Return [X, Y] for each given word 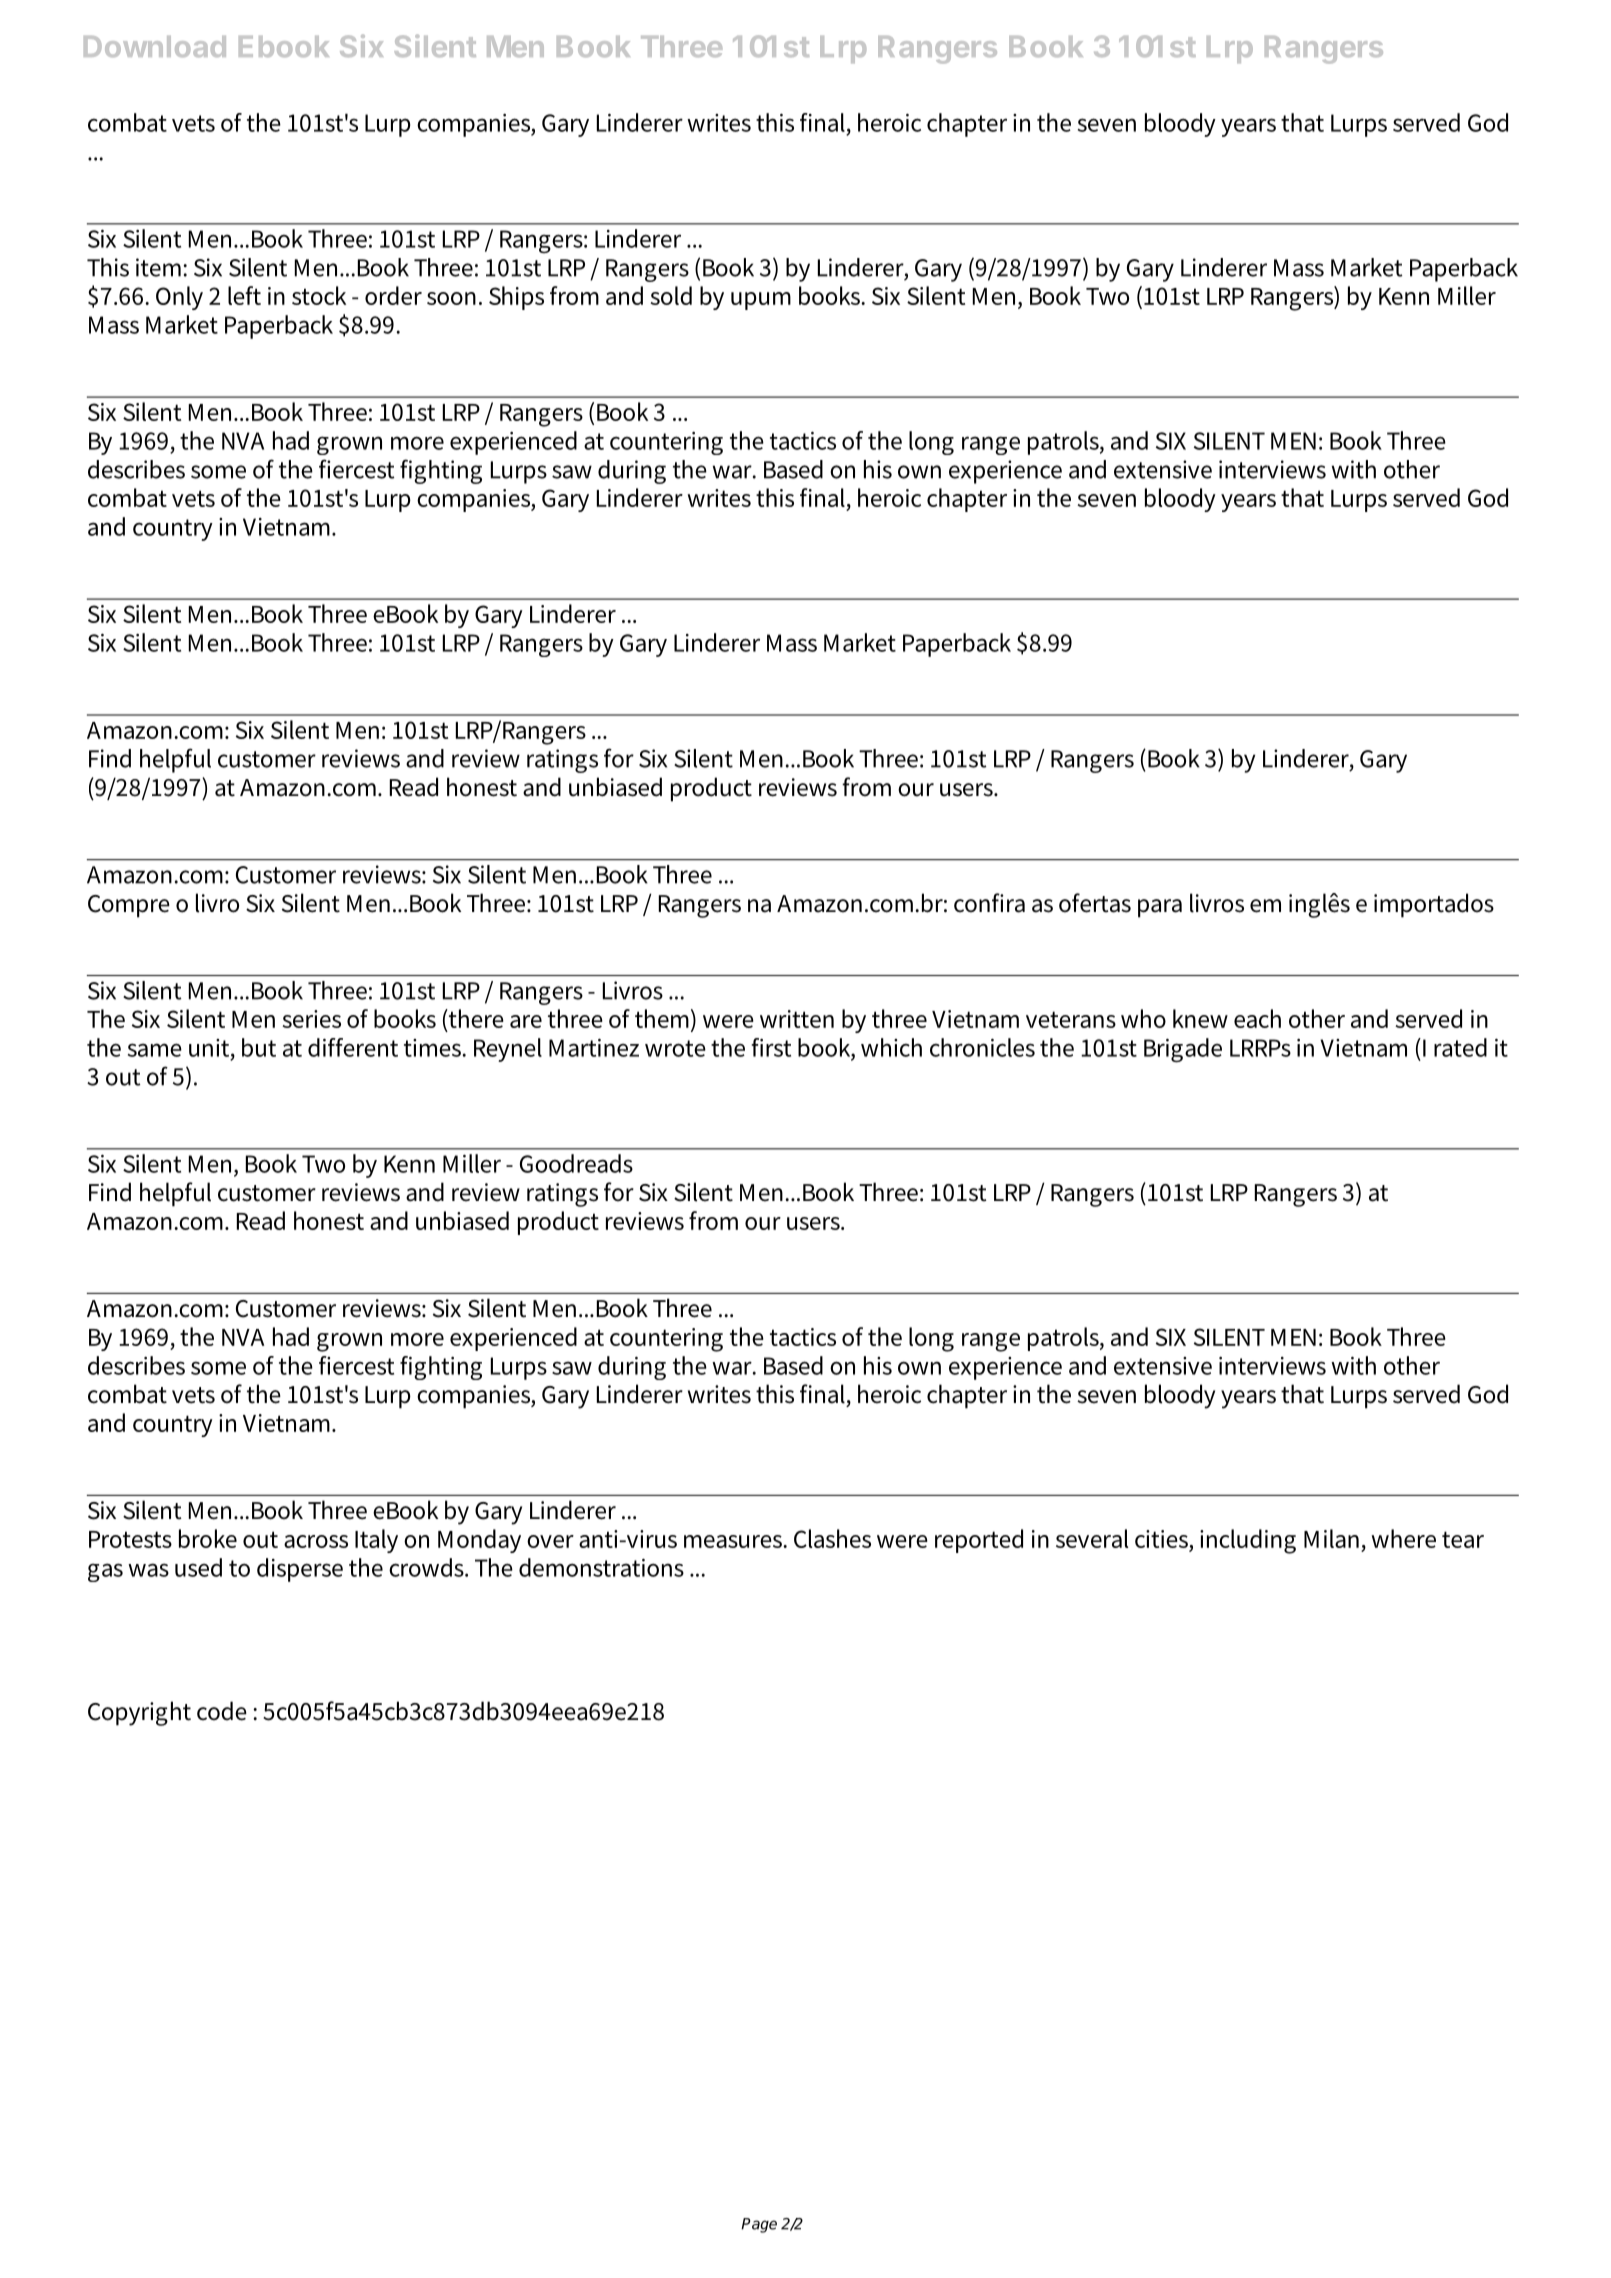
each [1257, 1018]
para [1160, 908]
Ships [516, 298]
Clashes [832, 1538]
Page [759, 2225]
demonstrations [601, 1567]
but [259, 1047]
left [244, 295]
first [771, 1047]
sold [671, 295]
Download [155, 46]
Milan [1331, 1538]
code [222, 1711]
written [797, 1019]
